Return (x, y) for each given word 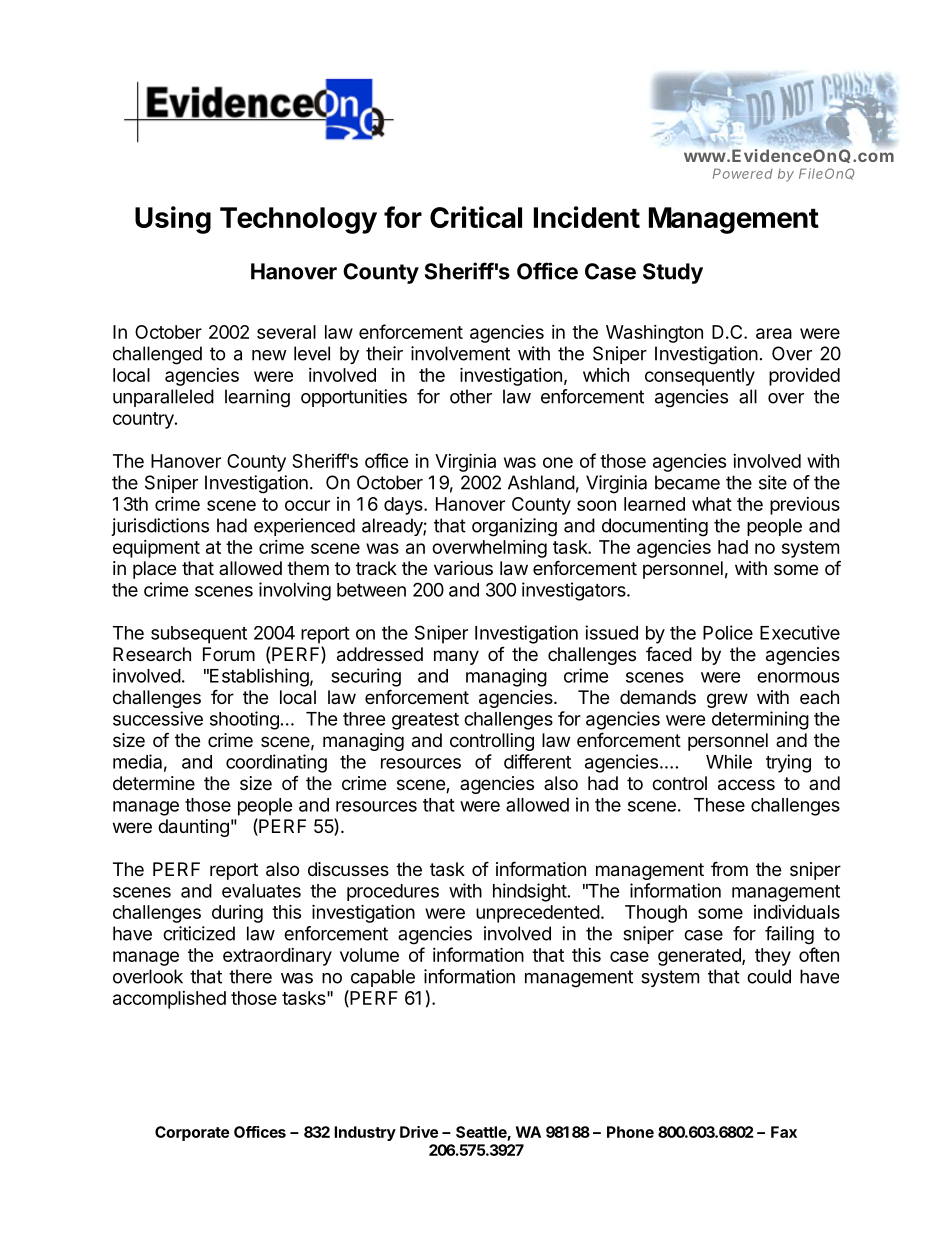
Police (728, 632)
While (729, 761)
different (537, 761)
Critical (476, 217)
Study (673, 273)
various (463, 568)
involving (295, 591)
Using (173, 220)
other (471, 396)
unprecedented (538, 914)
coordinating (276, 763)
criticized (199, 933)
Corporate (192, 1133)
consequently (700, 377)
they (773, 957)
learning (257, 398)
